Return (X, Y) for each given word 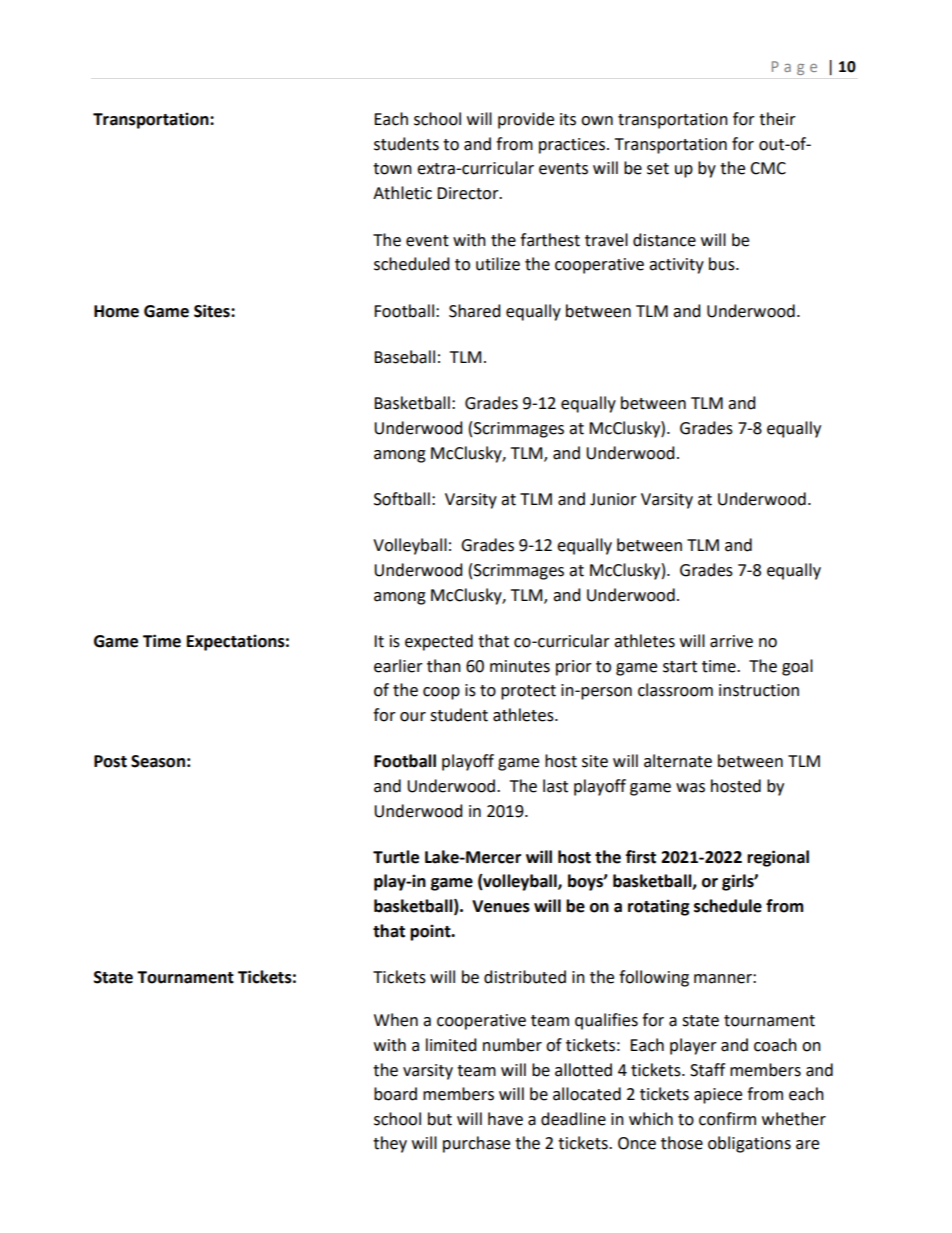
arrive (731, 641)
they (390, 1144)
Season (158, 761)
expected (439, 642)
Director (469, 193)
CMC (768, 168)
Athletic (402, 193)
